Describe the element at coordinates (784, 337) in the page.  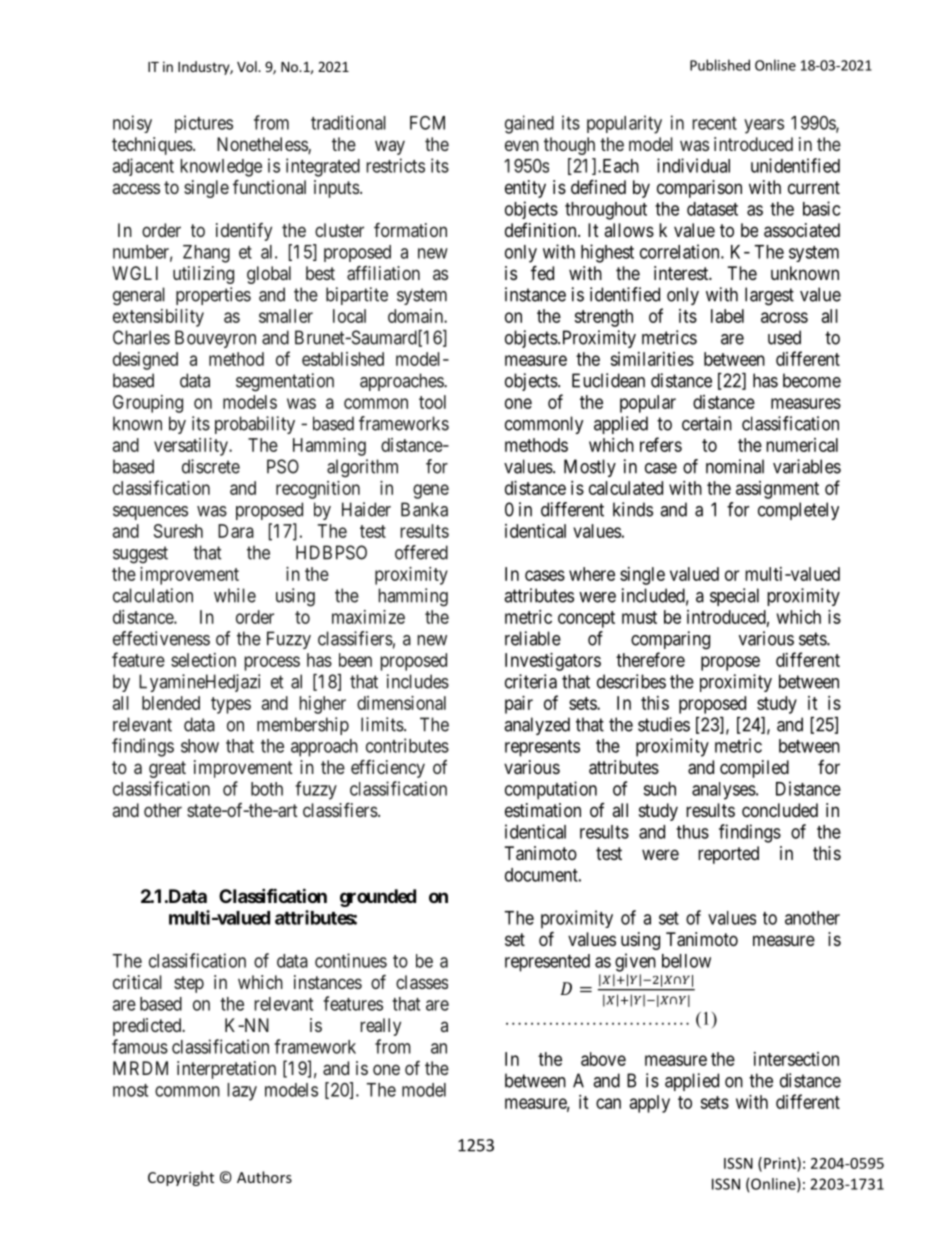
I see `used` at that location.
